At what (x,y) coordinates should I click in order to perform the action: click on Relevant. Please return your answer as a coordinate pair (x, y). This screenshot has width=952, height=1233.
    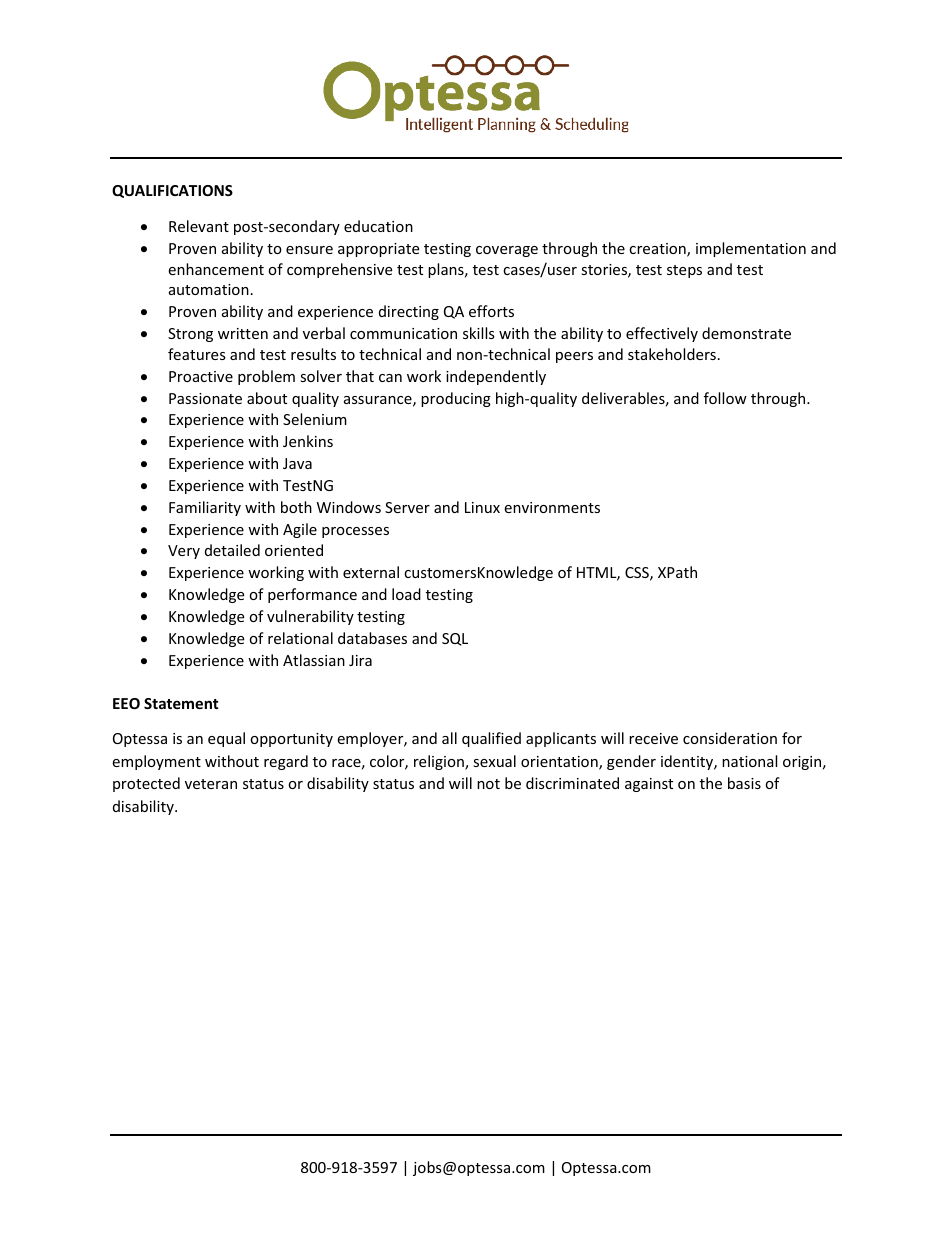
    Looking at the image, I should click on (199, 226).
